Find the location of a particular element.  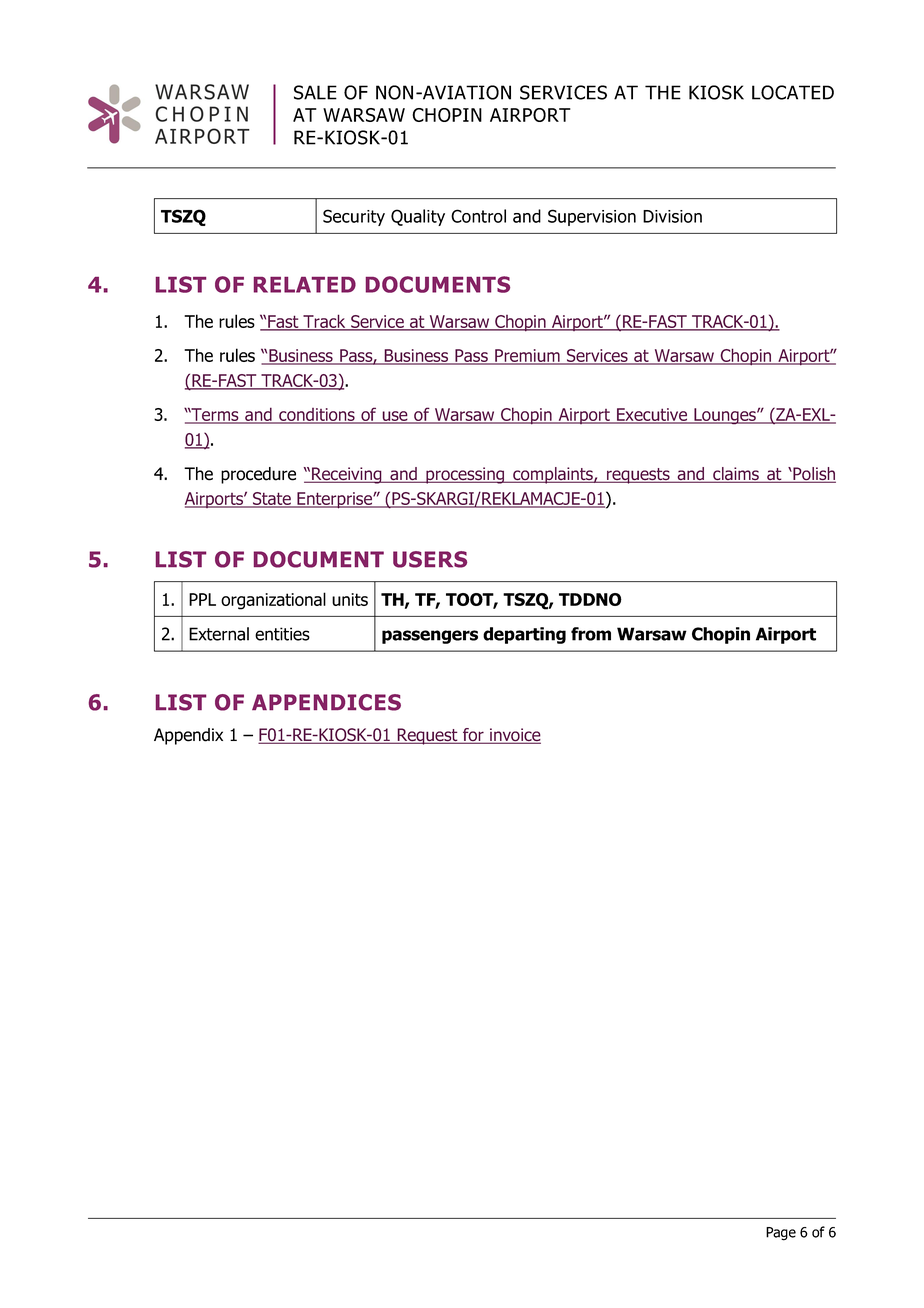

from is located at coordinates (591, 634).
